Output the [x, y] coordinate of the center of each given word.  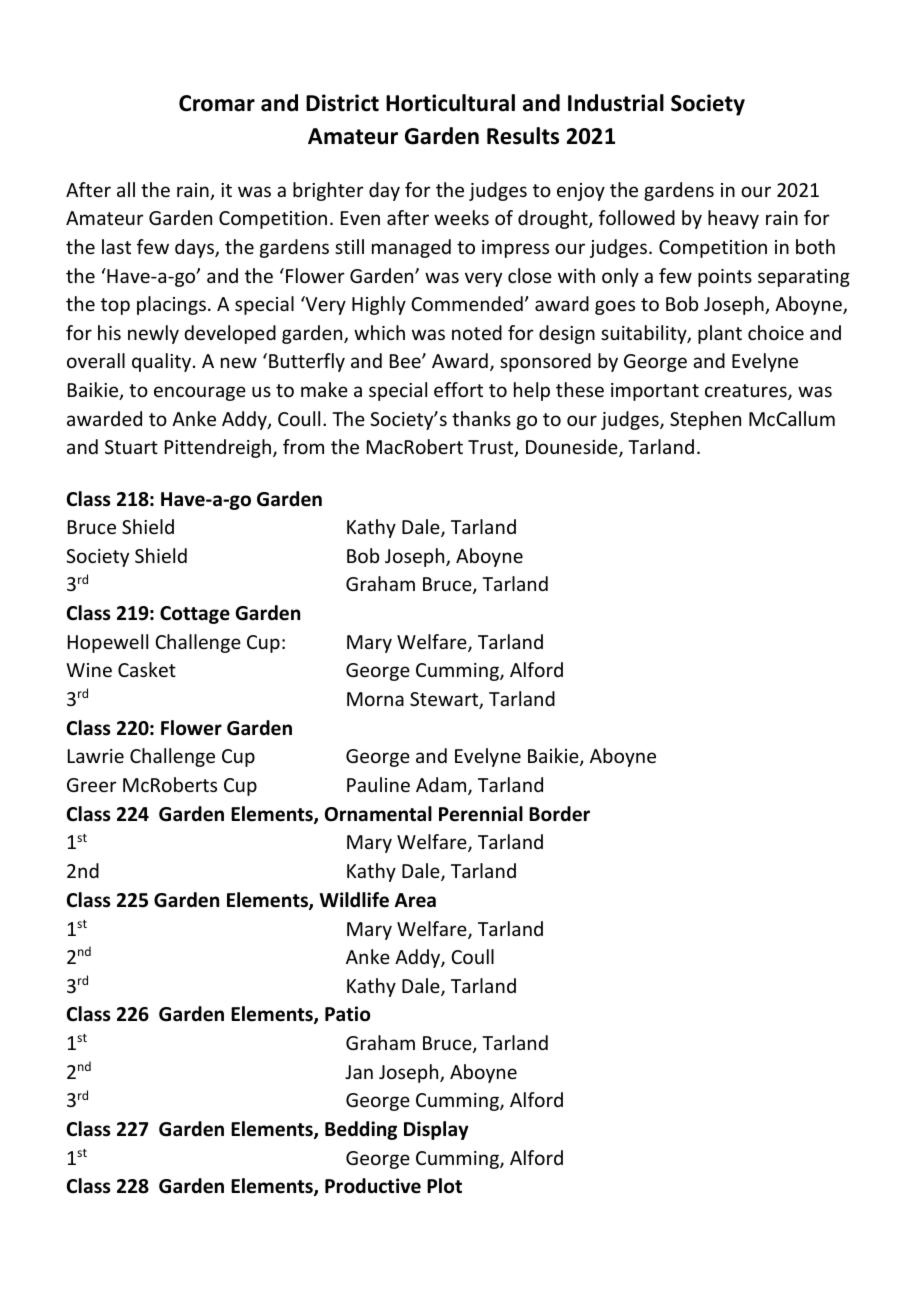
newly [153, 334]
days [195, 248]
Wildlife [354, 900]
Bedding [361, 1130]
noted [477, 332]
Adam [442, 786]
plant [720, 334]
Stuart [131, 447]
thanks [481, 418]
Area [415, 900]
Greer [92, 785]
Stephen [705, 420]
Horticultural [450, 103]
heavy [733, 219]
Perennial [481, 814]
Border [559, 814]
